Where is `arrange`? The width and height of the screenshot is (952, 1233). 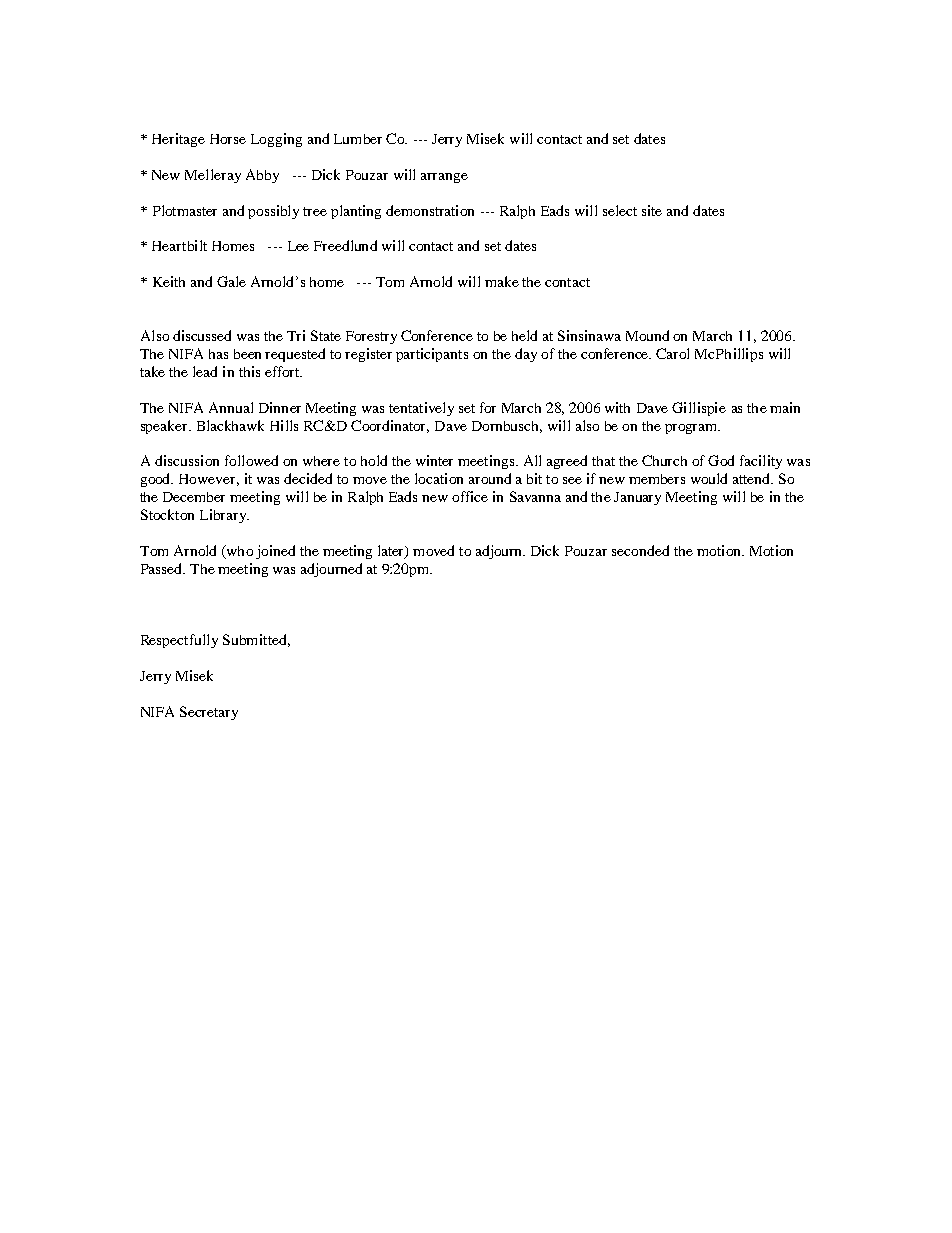
arrange is located at coordinates (444, 178).
